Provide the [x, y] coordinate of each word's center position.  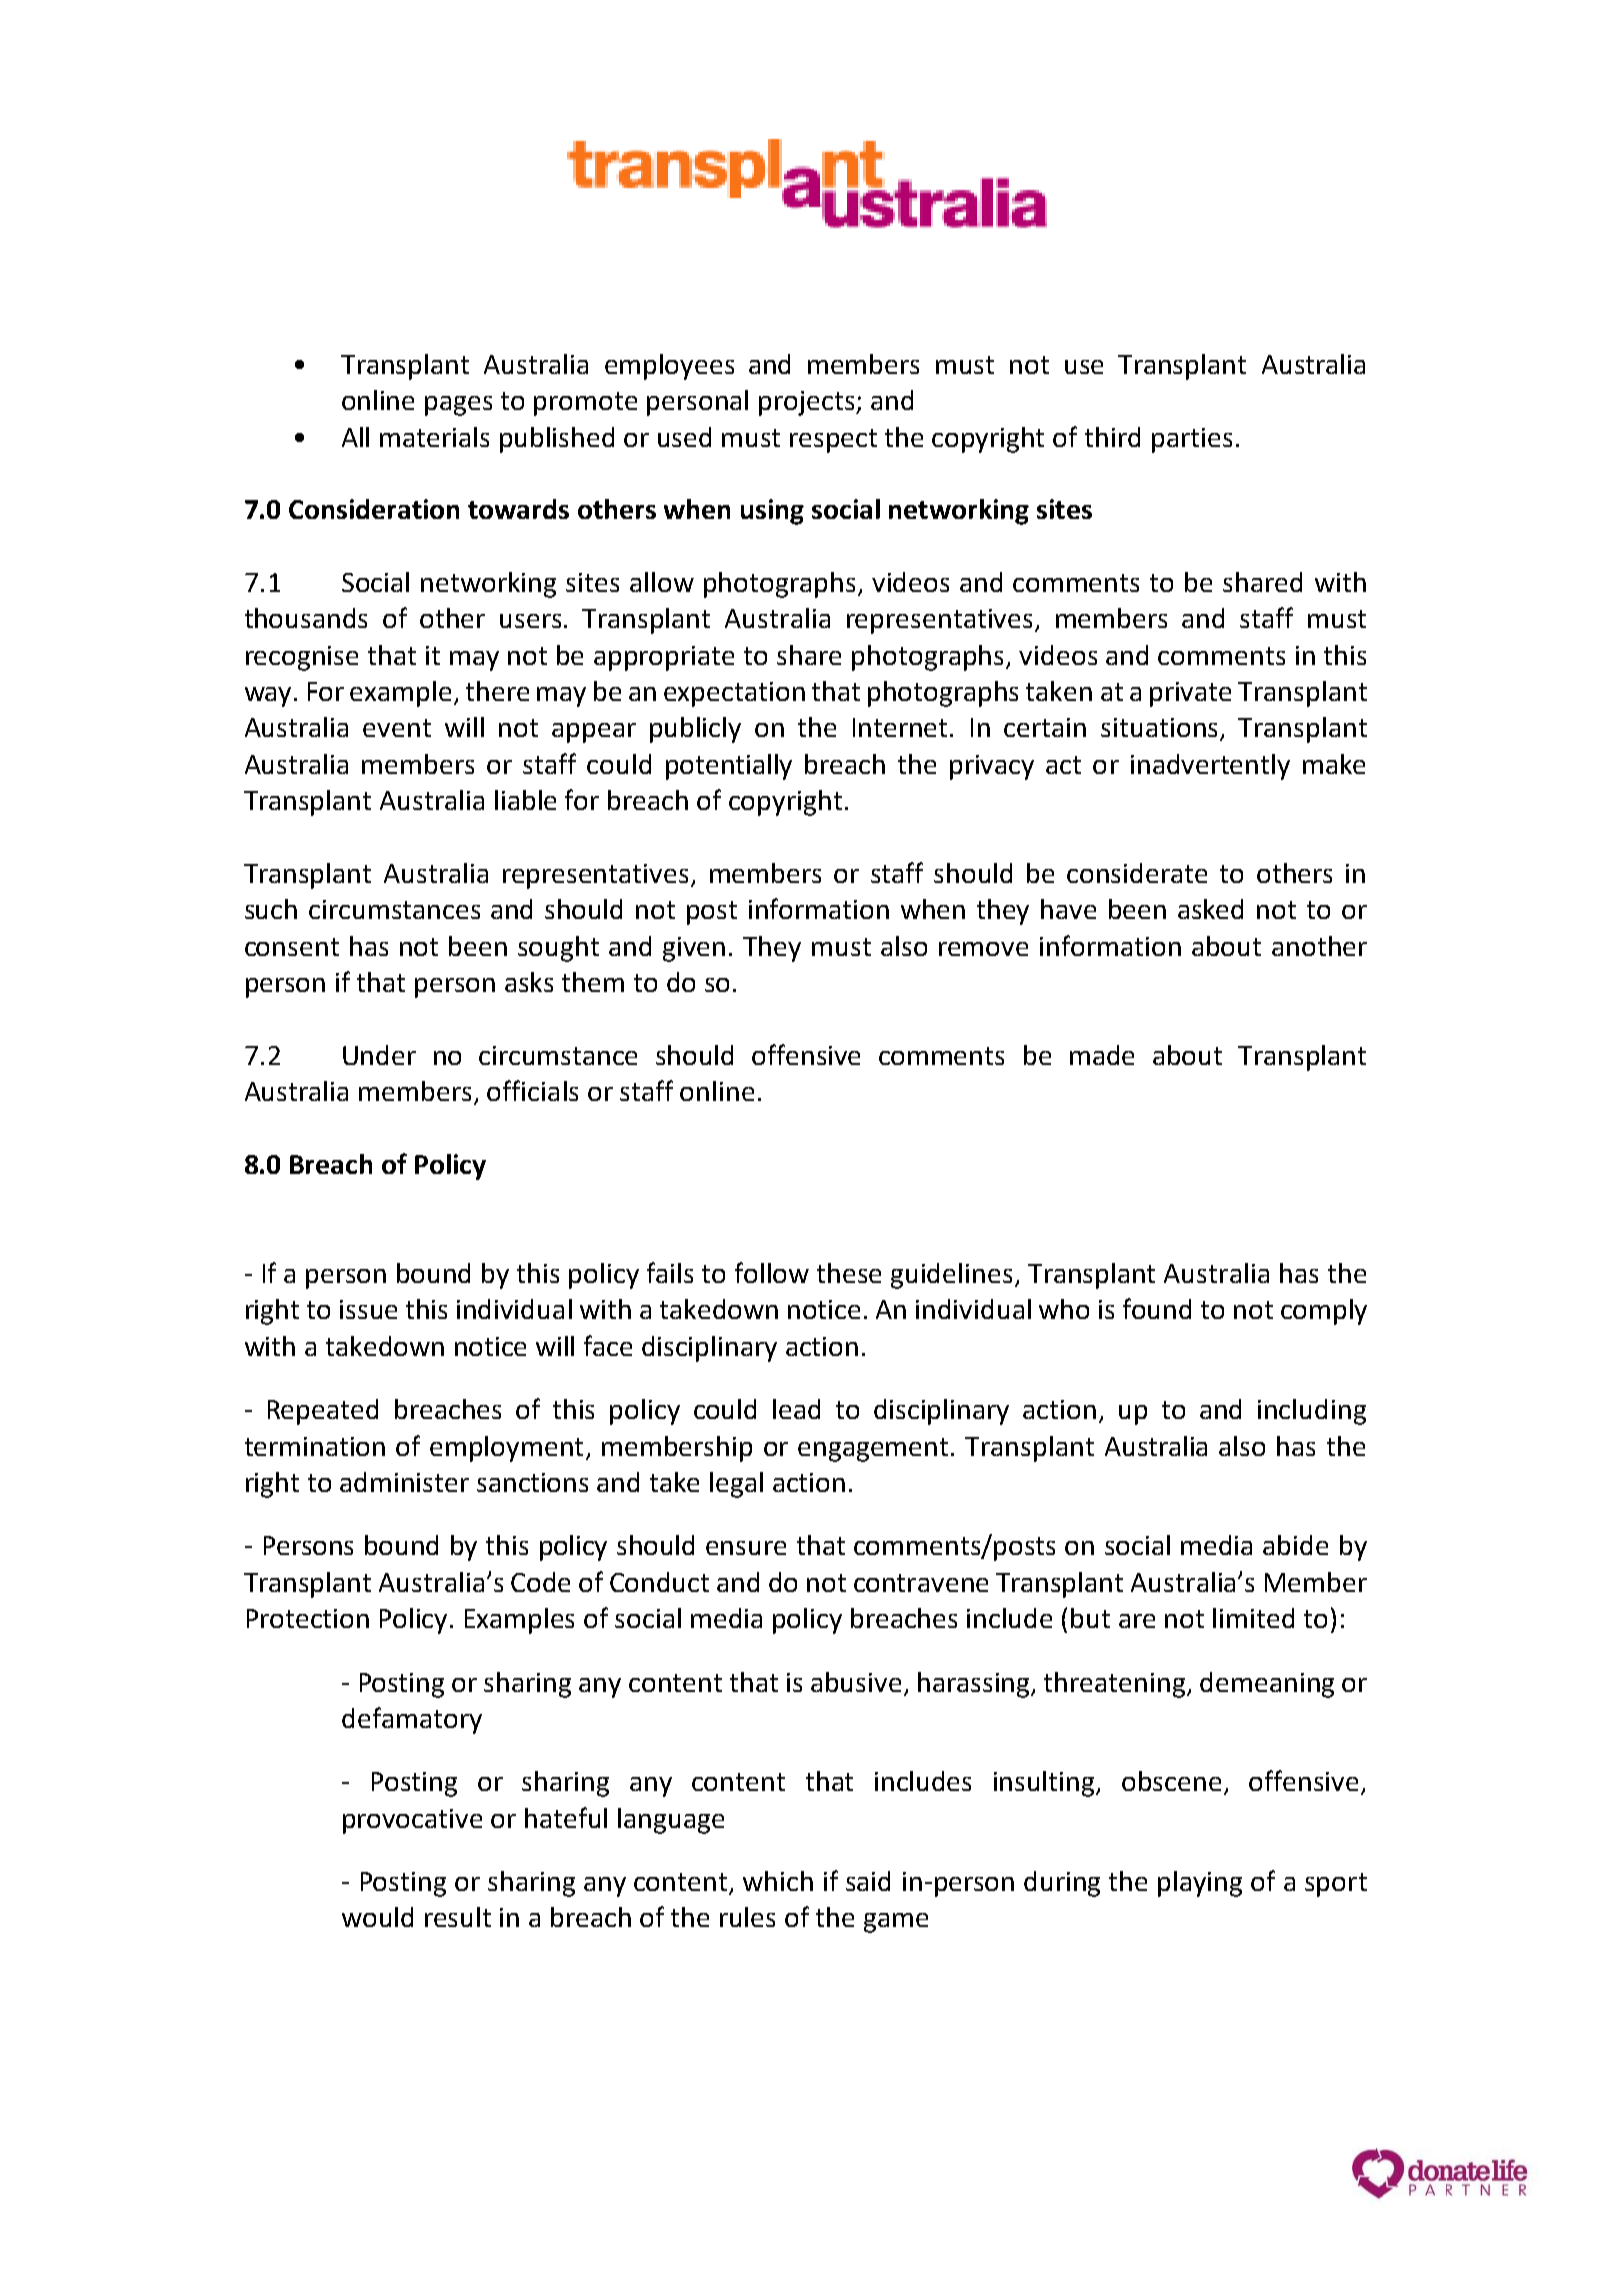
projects [808, 403]
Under [379, 1055]
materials [434, 437]
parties [1192, 440]
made [1102, 1055]
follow [772, 1272]
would [377, 1917]
